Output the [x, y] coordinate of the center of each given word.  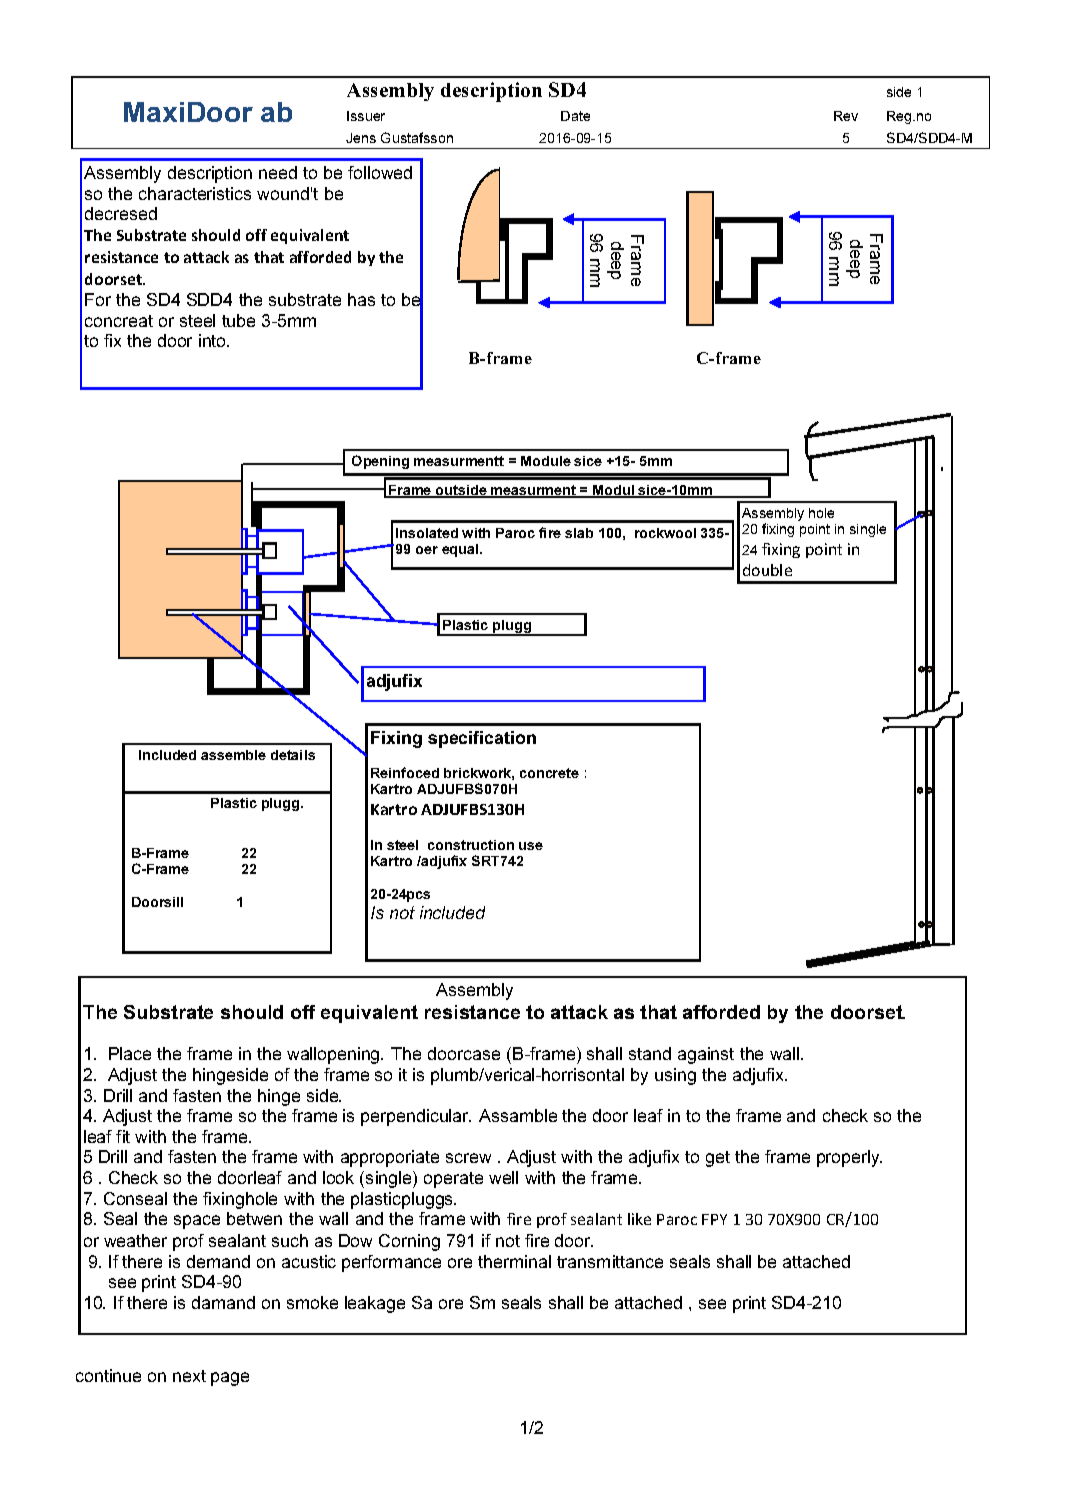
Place [130, 1053]
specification [482, 739]
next [189, 1376]
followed [380, 172]
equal [461, 550]
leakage [375, 1304]
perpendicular [416, 1117]
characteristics [195, 193]
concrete [549, 773]
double [767, 570]
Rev [846, 116]
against [706, 1055]
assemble [233, 755]
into [214, 340]
